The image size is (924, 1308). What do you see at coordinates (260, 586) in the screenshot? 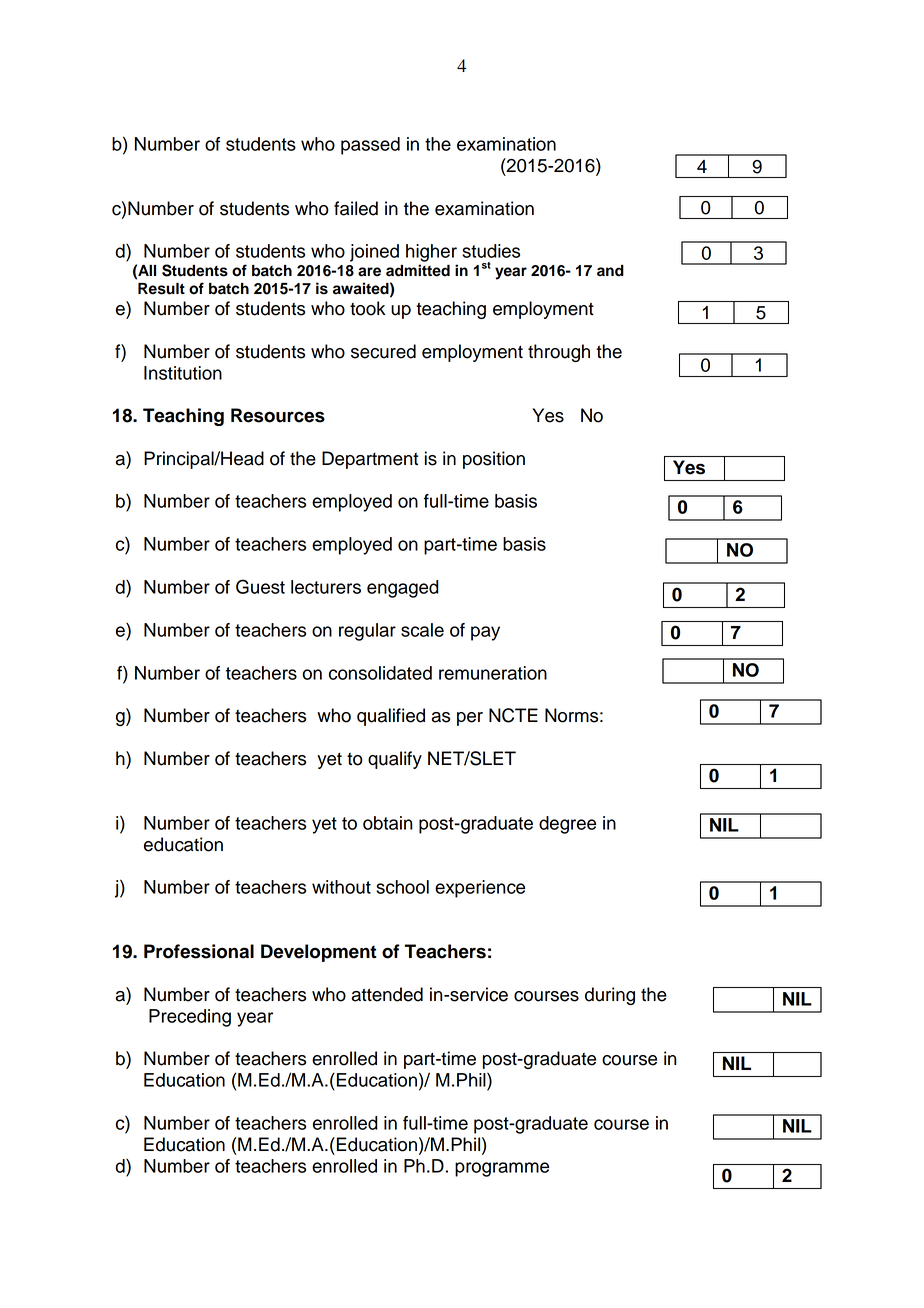
I see `Guest` at bounding box center [260, 586].
